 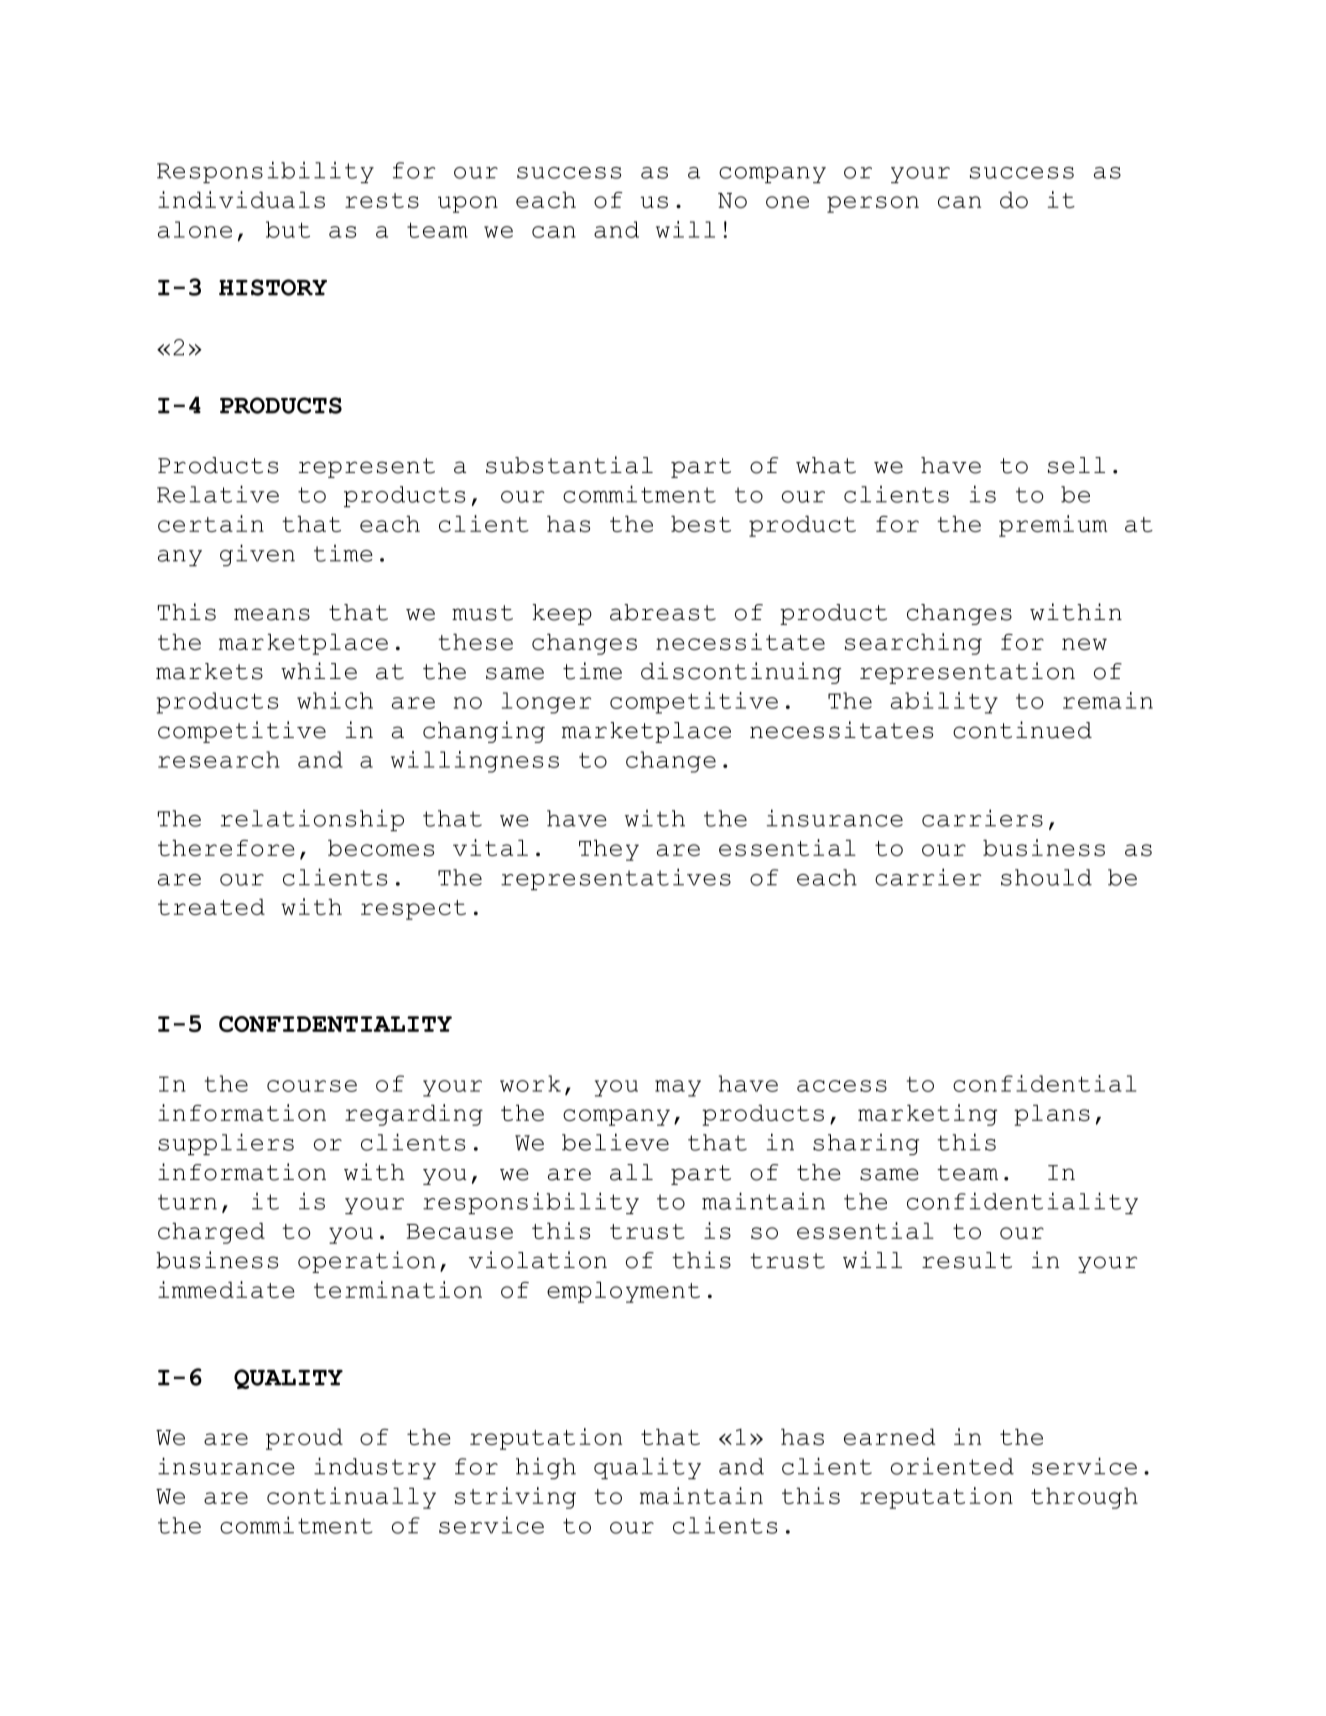 What do you see at coordinates (1046, 877) in the screenshot?
I see `should` at bounding box center [1046, 877].
